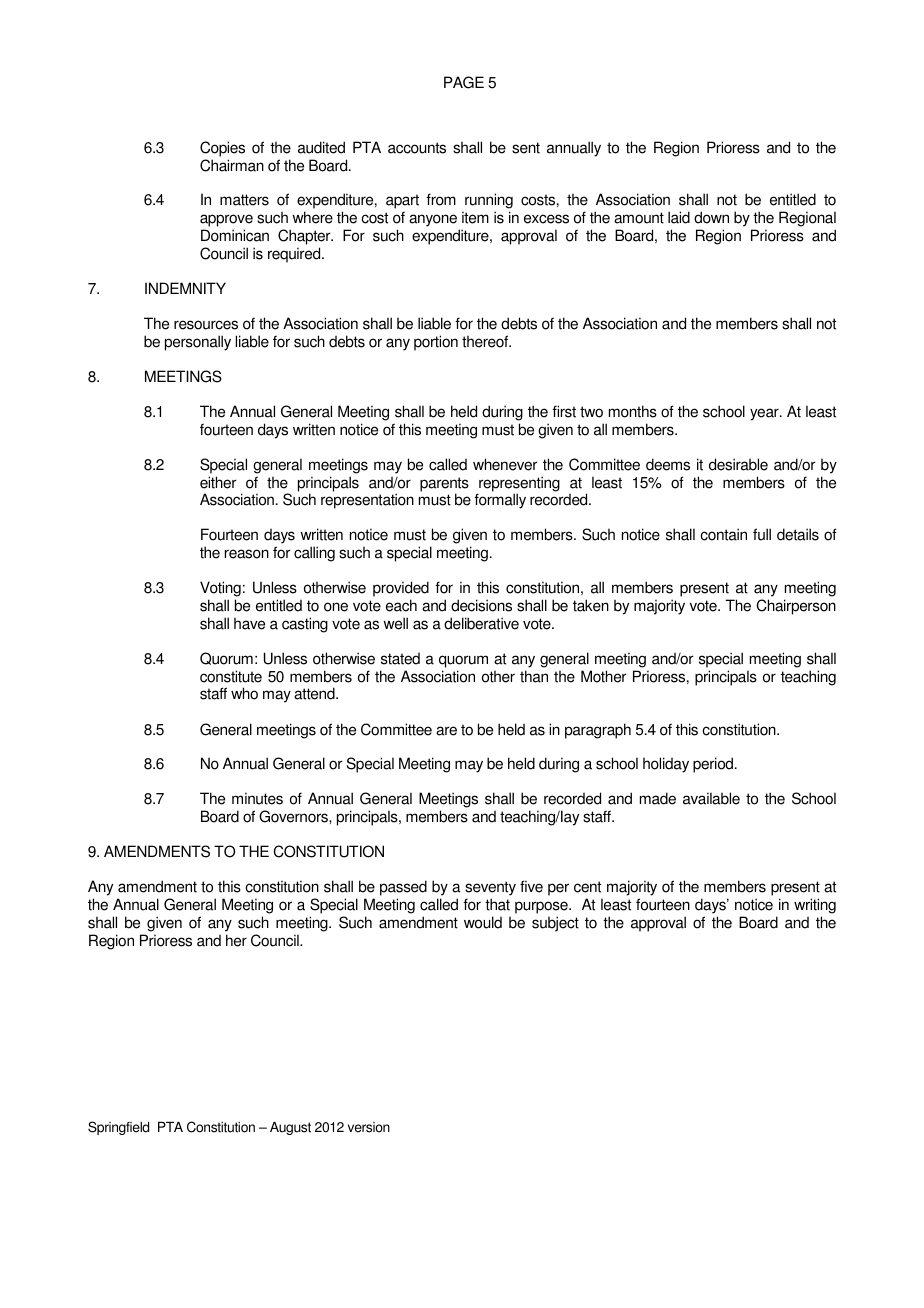  Describe the element at coordinates (490, 888) in the page. I see `seventy` at that location.
